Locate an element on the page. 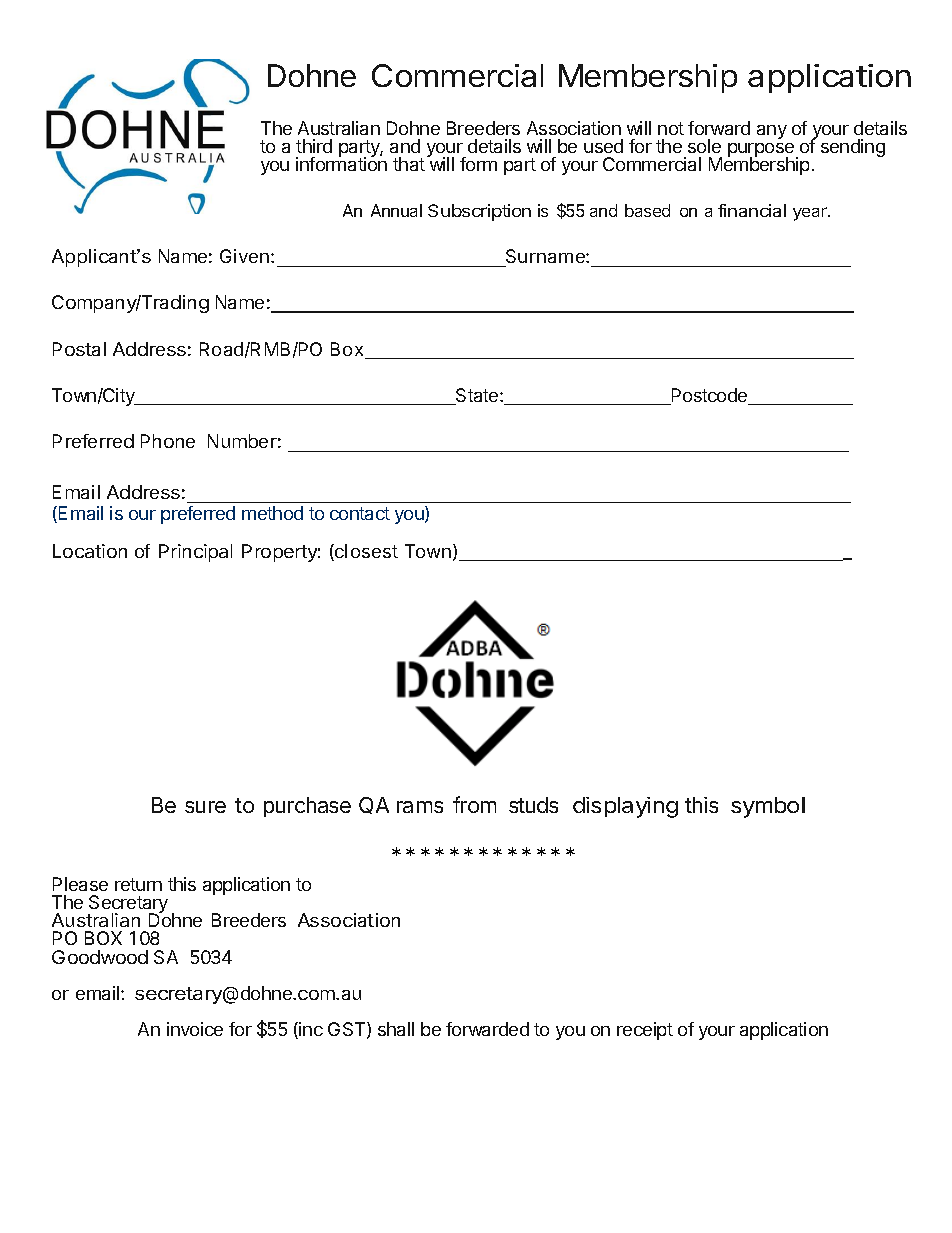 The image size is (952, 1233). Postcode is located at coordinates (710, 396).
